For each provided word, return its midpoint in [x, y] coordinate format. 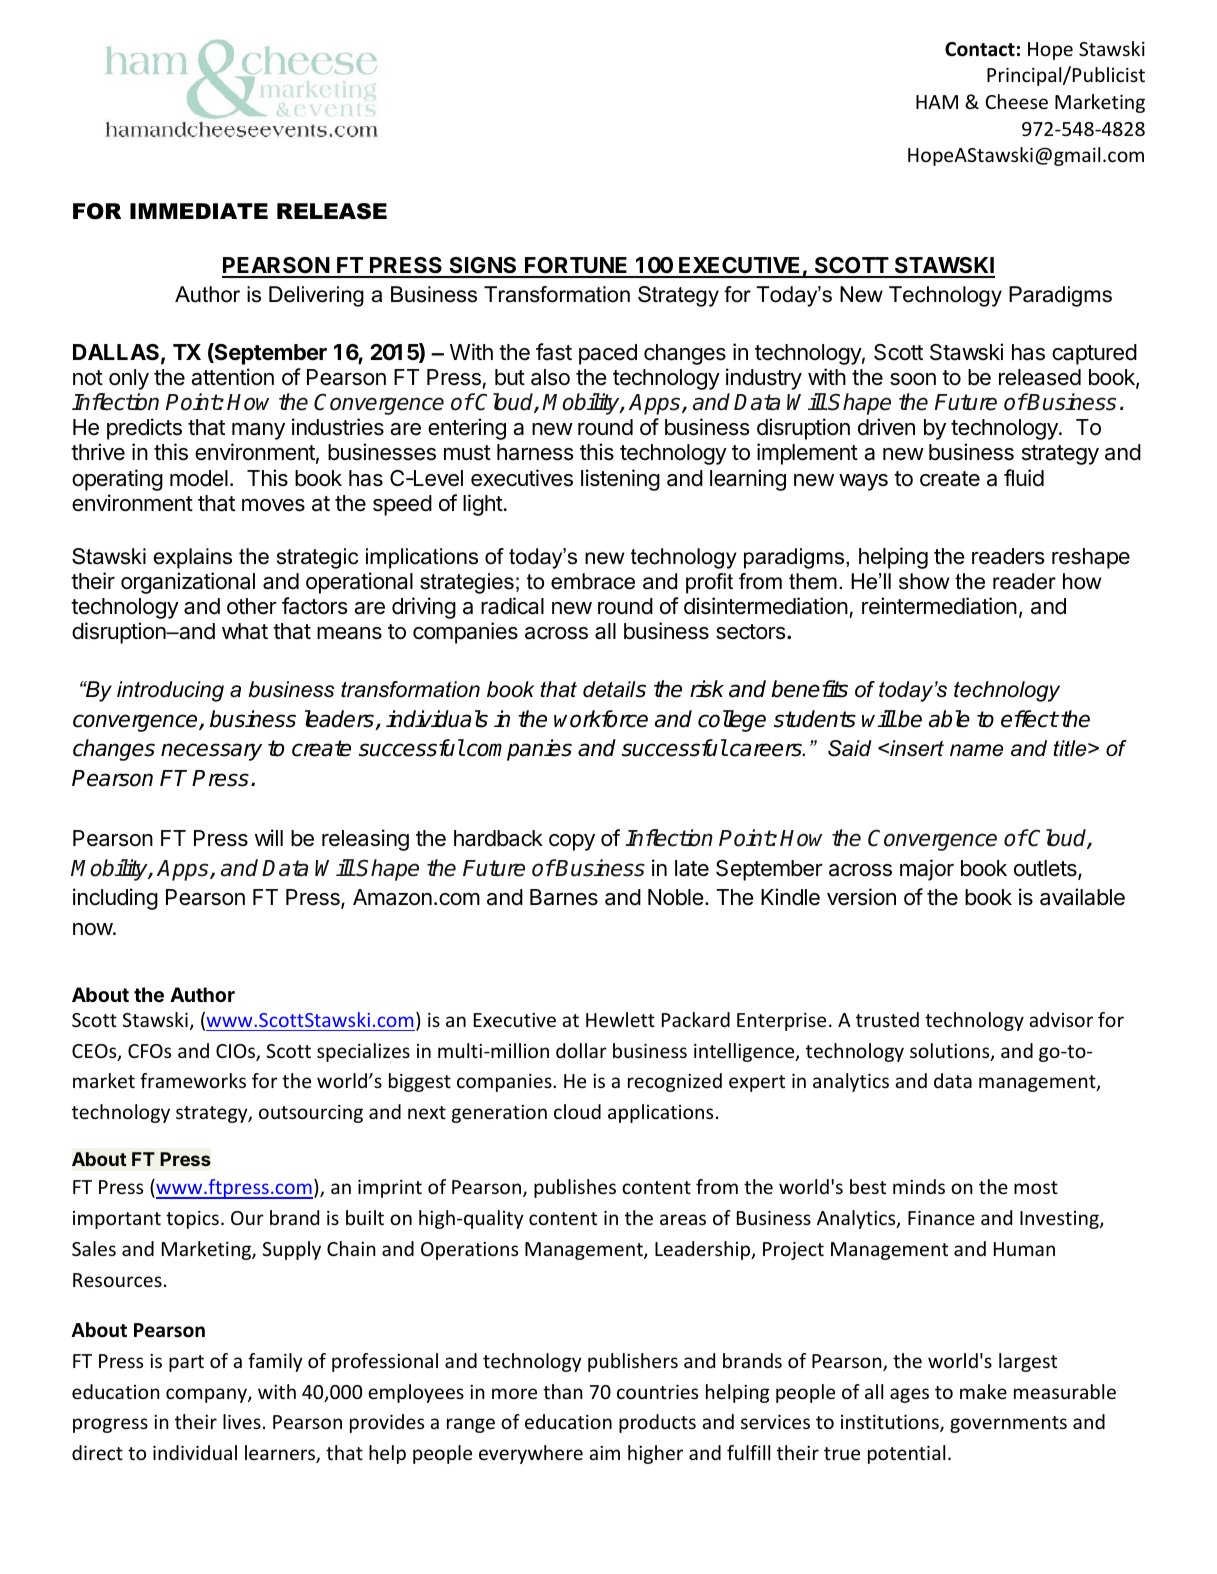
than [563, 1391]
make [983, 1391]
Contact [980, 49]
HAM [937, 102]
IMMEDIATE [199, 211]
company [207, 1395]
